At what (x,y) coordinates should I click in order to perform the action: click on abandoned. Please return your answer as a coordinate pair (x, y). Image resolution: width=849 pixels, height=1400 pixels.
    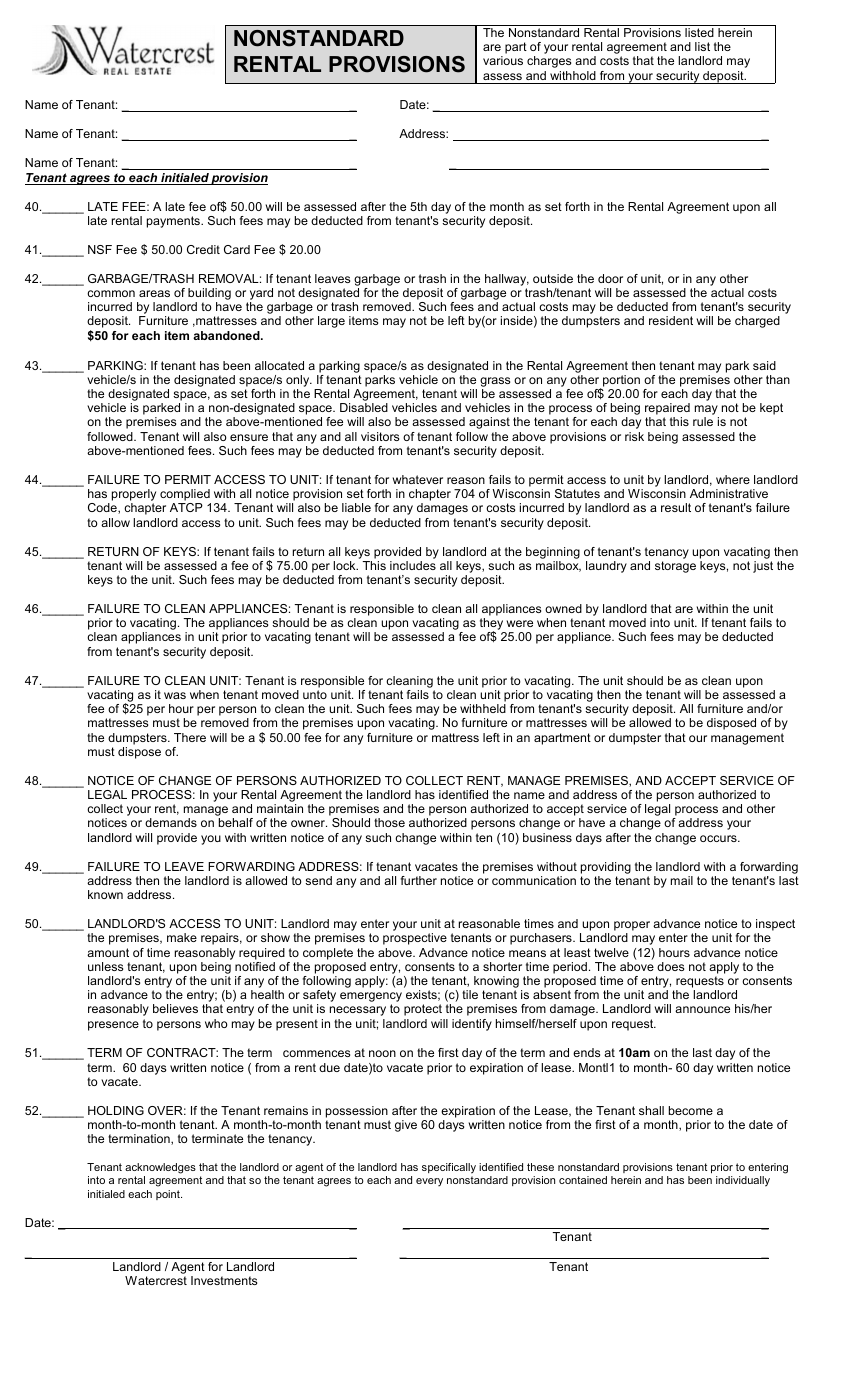
    Looking at the image, I should click on (227, 335).
